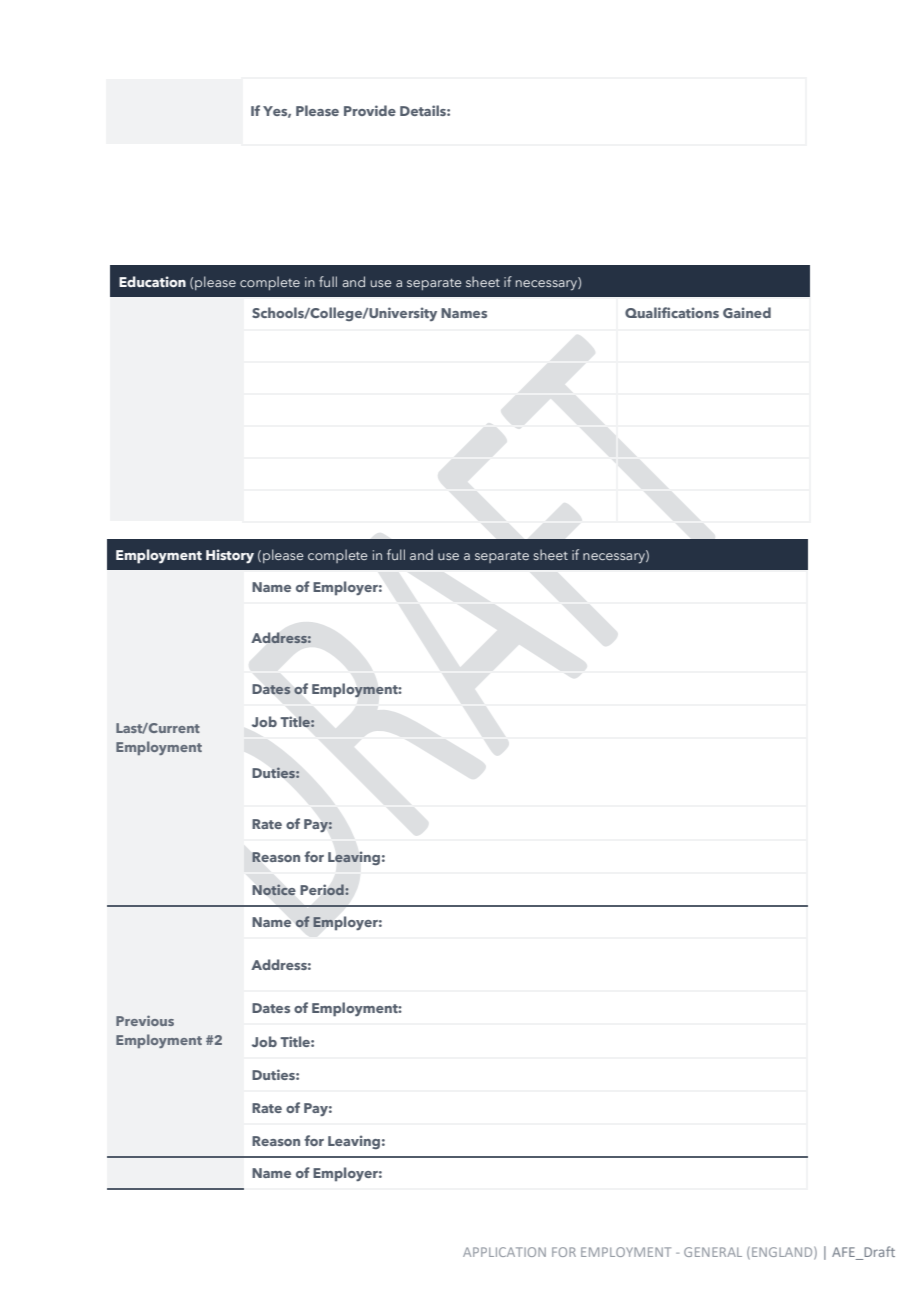 The height and width of the page is (1308, 924). Describe the element at coordinates (370, 110) in the page. I see `Provide` at that location.
